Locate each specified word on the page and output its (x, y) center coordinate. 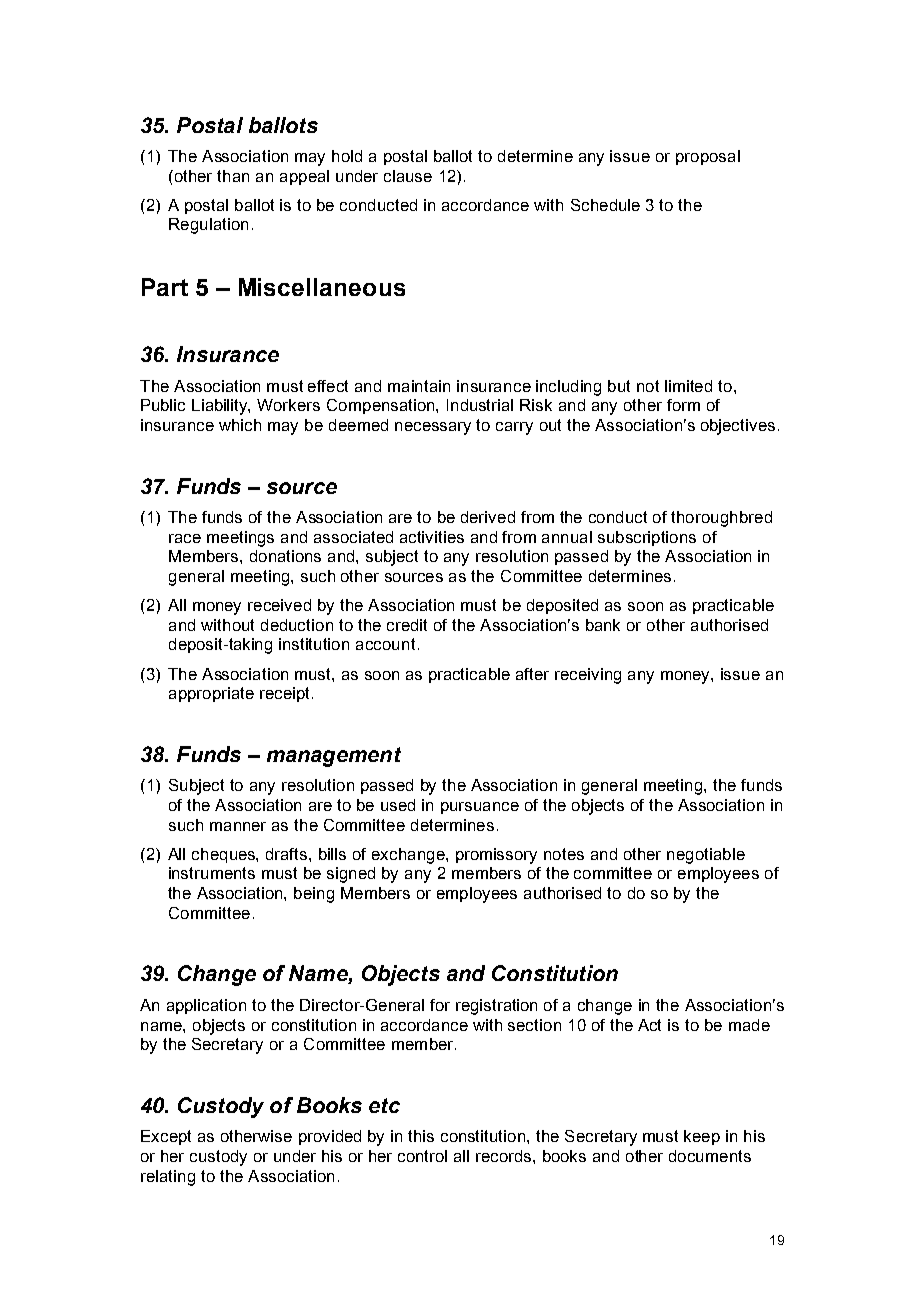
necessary (433, 428)
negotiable (706, 856)
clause (408, 176)
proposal (708, 157)
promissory (496, 856)
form (683, 405)
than (233, 176)
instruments (212, 873)
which (240, 425)
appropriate (211, 694)
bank (603, 625)
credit (407, 625)
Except (166, 1137)
